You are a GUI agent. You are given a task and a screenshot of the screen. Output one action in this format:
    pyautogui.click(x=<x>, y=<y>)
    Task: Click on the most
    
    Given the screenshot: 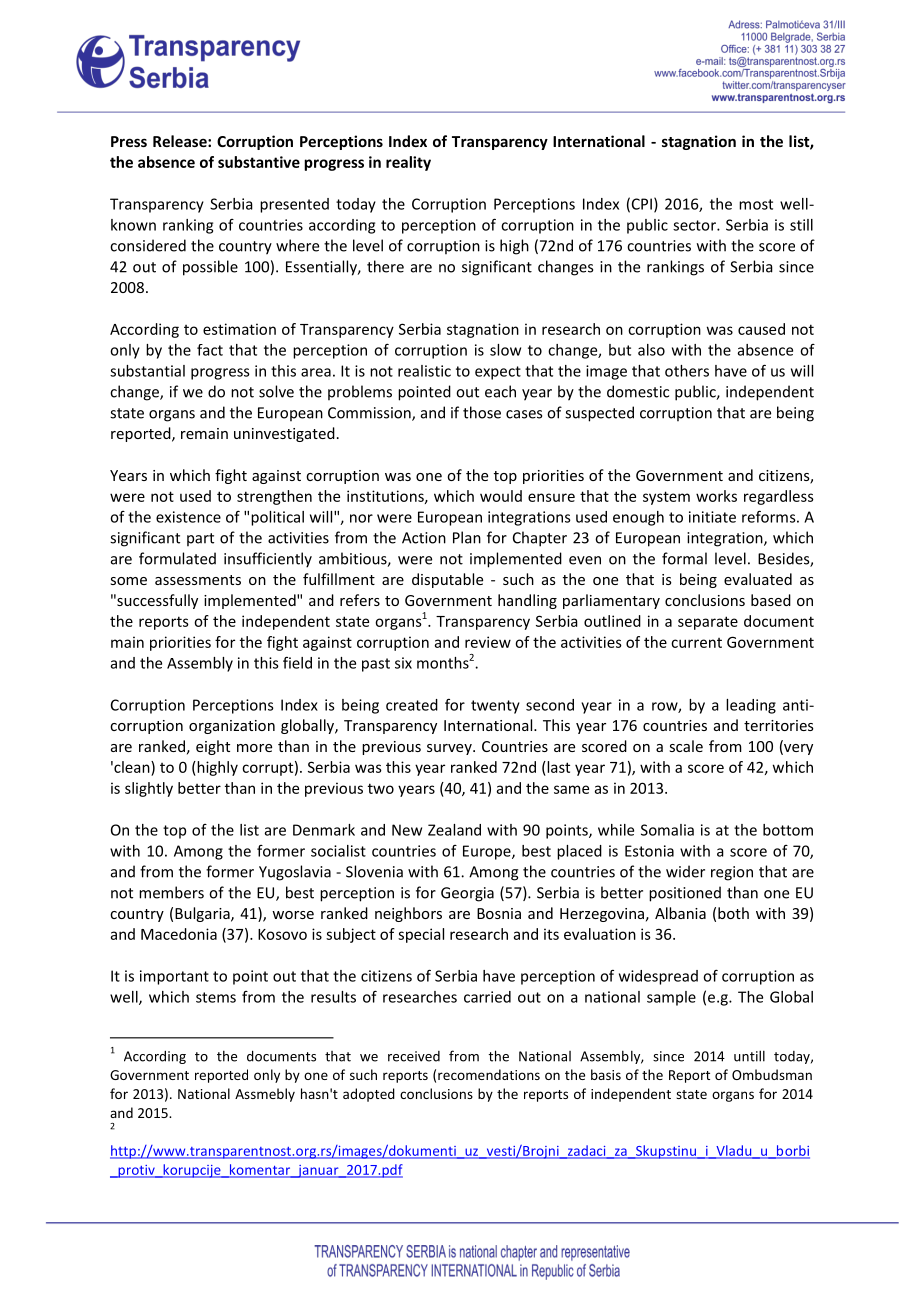 What is the action you would take?
    pyautogui.click(x=756, y=204)
